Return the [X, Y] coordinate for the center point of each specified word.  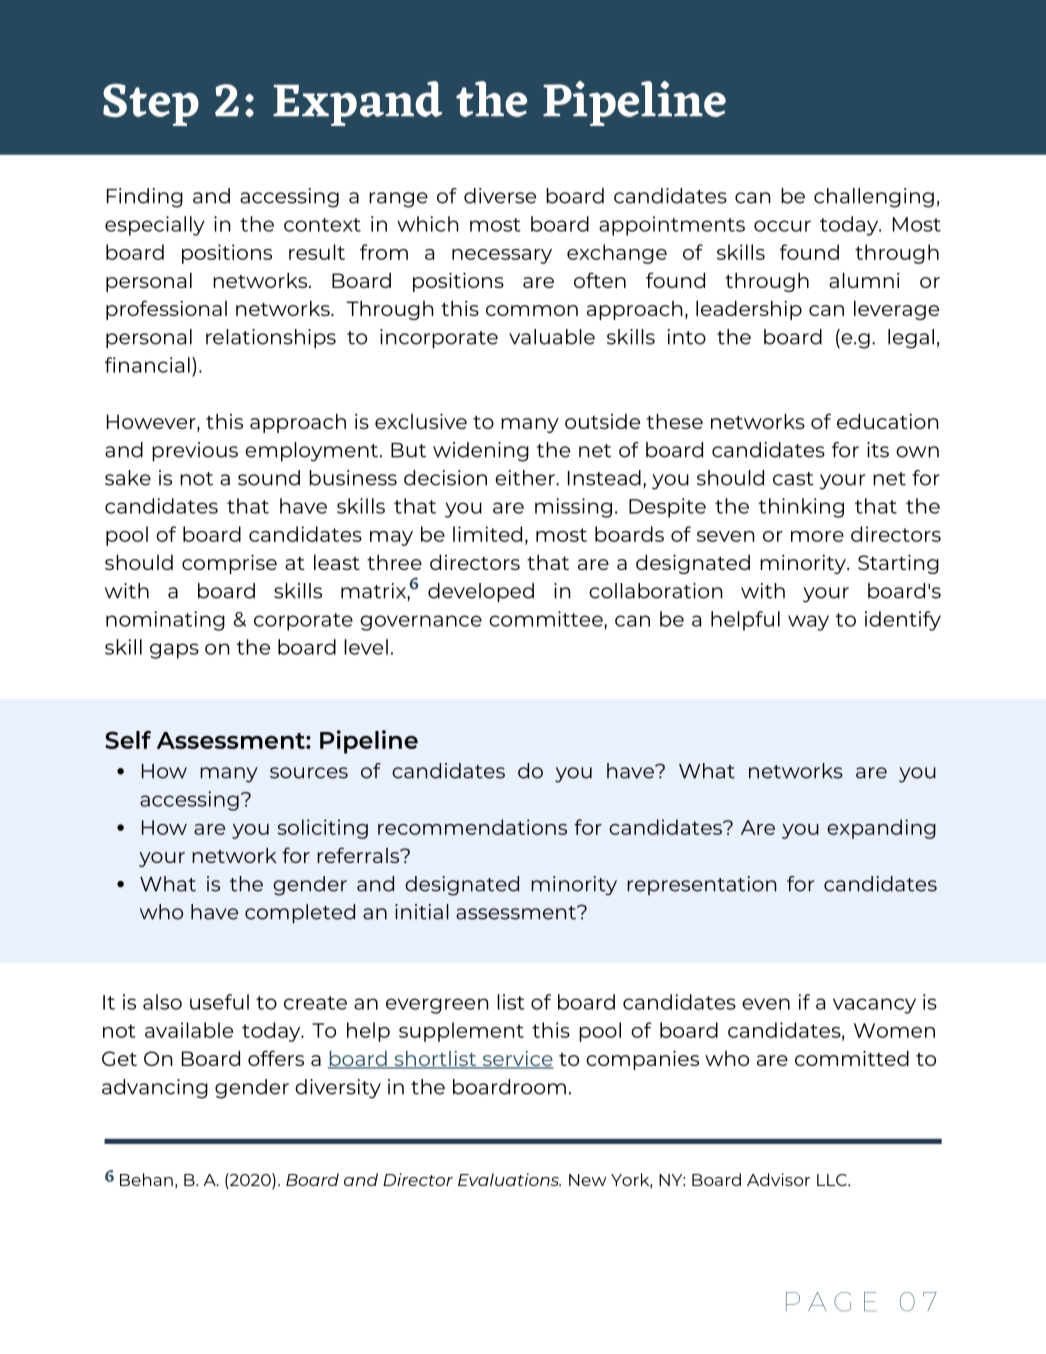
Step [151, 105]
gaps [174, 651]
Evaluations [509, 1179]
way [808, 623]
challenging [874, 198]
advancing [155, 1089]
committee [547, 619]
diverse [500, 196]
